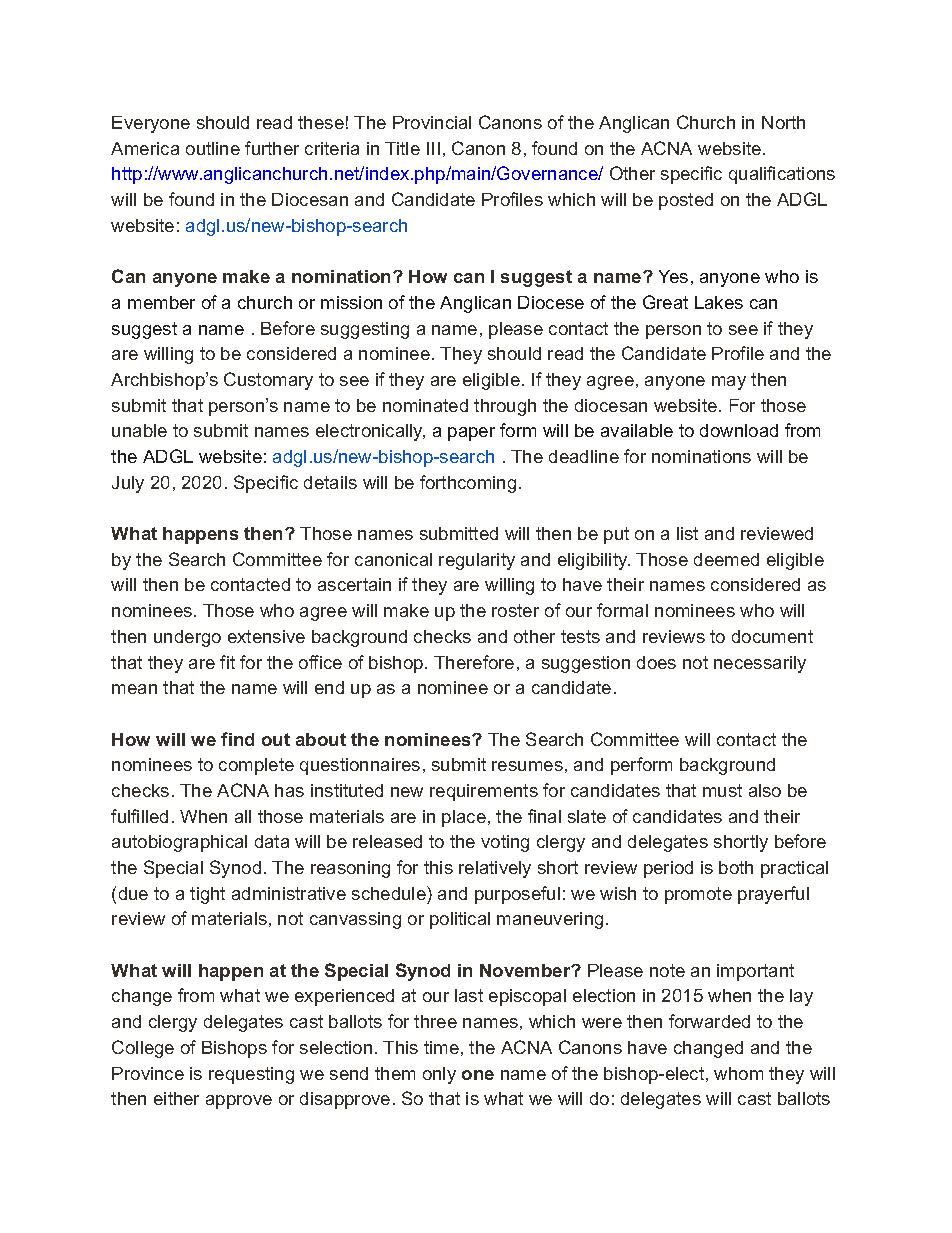 Image resolution: width=952 pixels, height=1233 pixels. What do you see at coordinates (179, 843) in the image?
I see `autobiographical` at bounding box center [179, 843].
